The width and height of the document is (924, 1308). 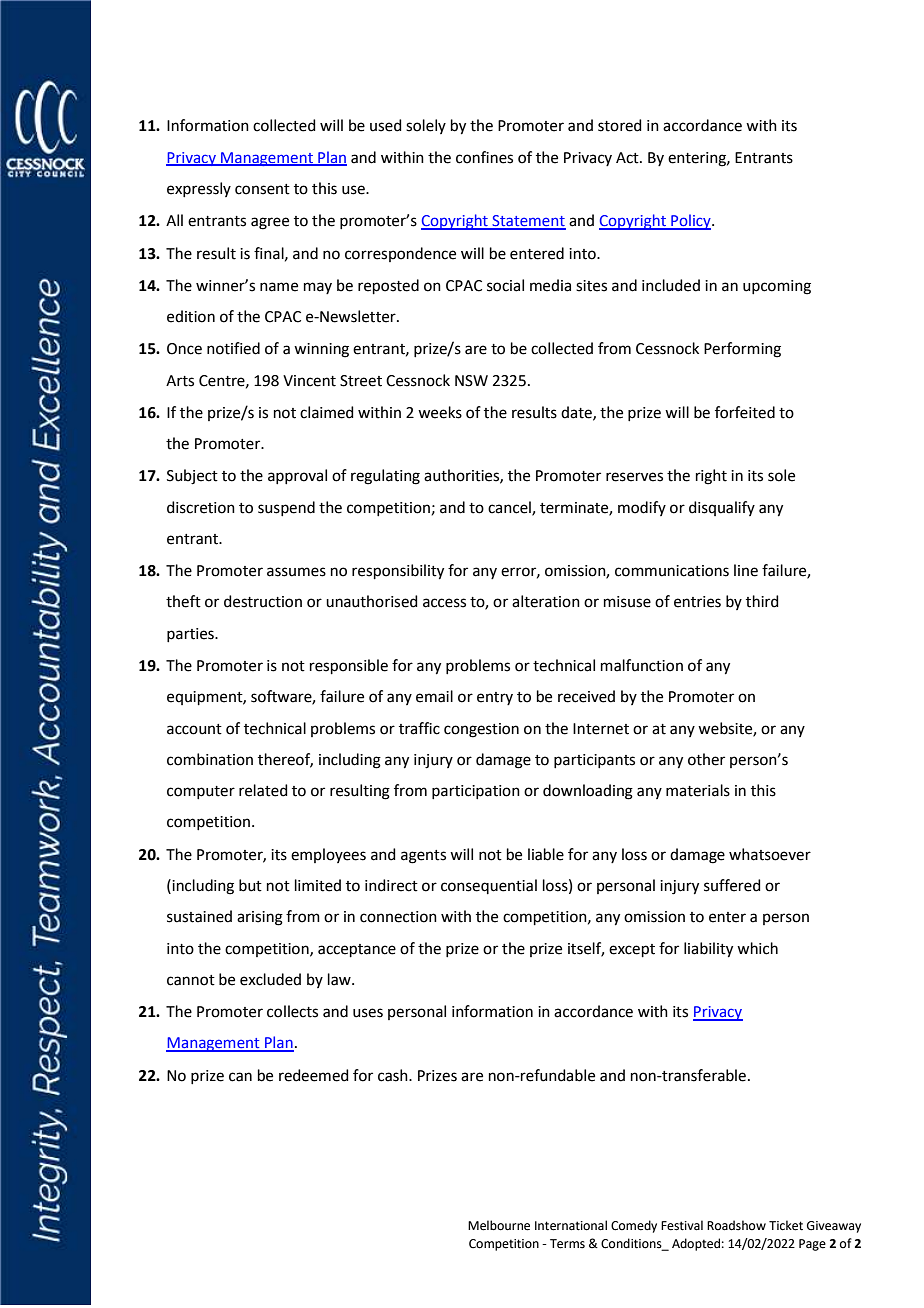 I want to click on Policy, so click(x=691, y=222).
